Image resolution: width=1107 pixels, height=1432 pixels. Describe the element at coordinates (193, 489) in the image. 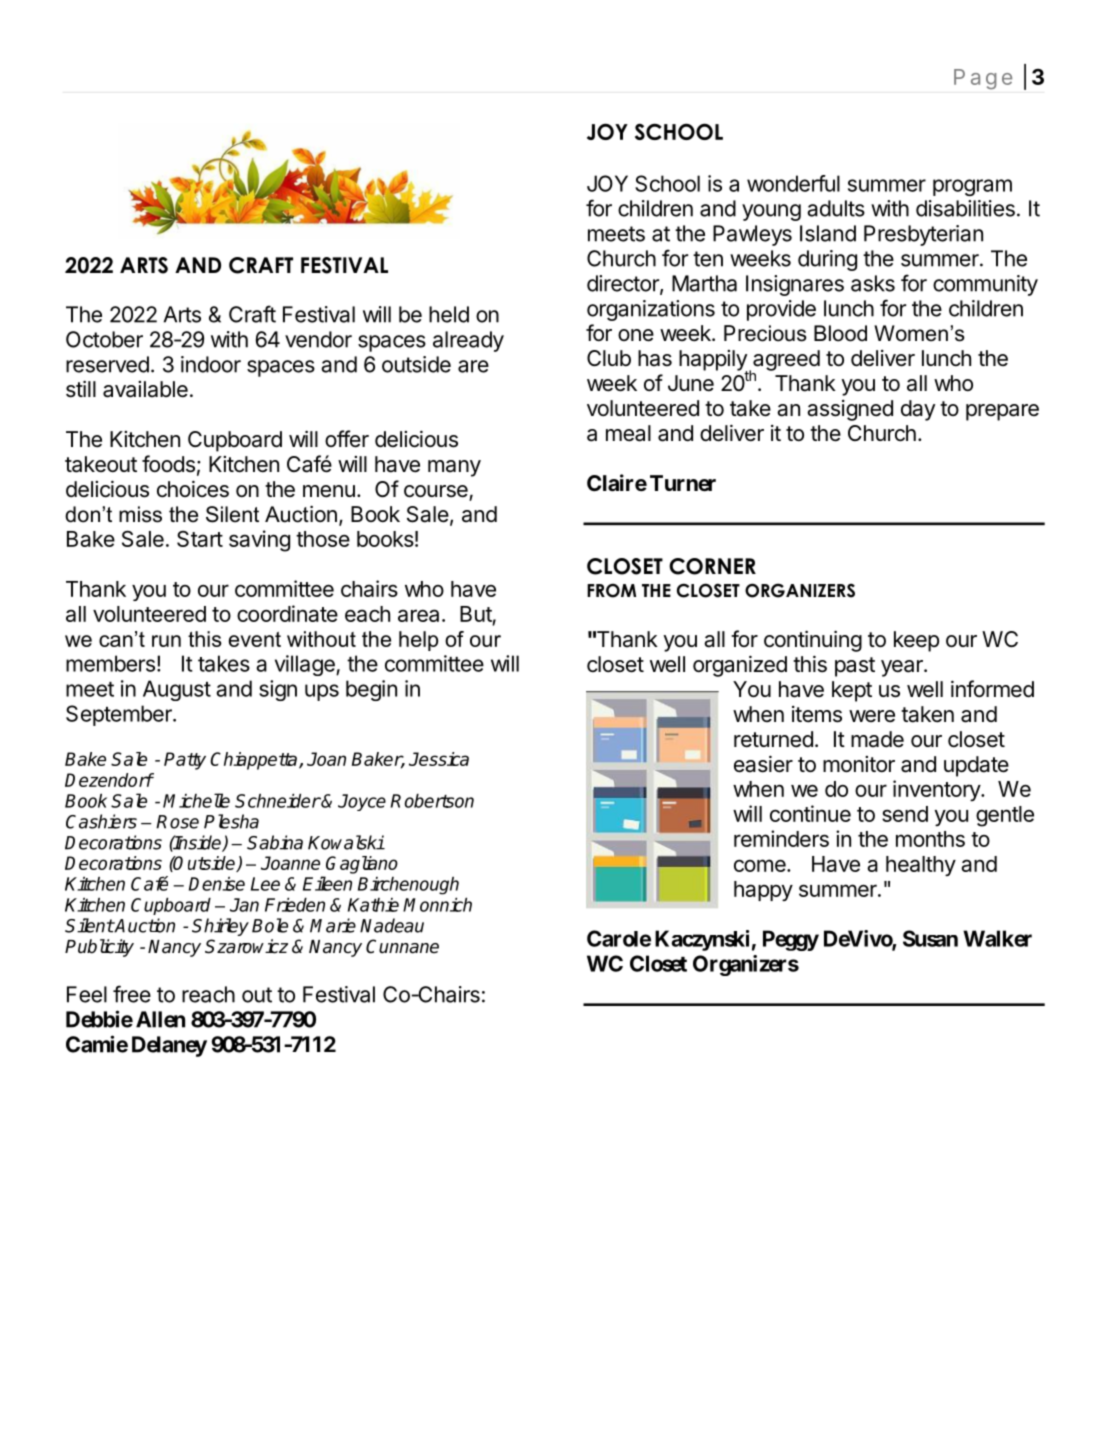

I see `choices` at that location.
